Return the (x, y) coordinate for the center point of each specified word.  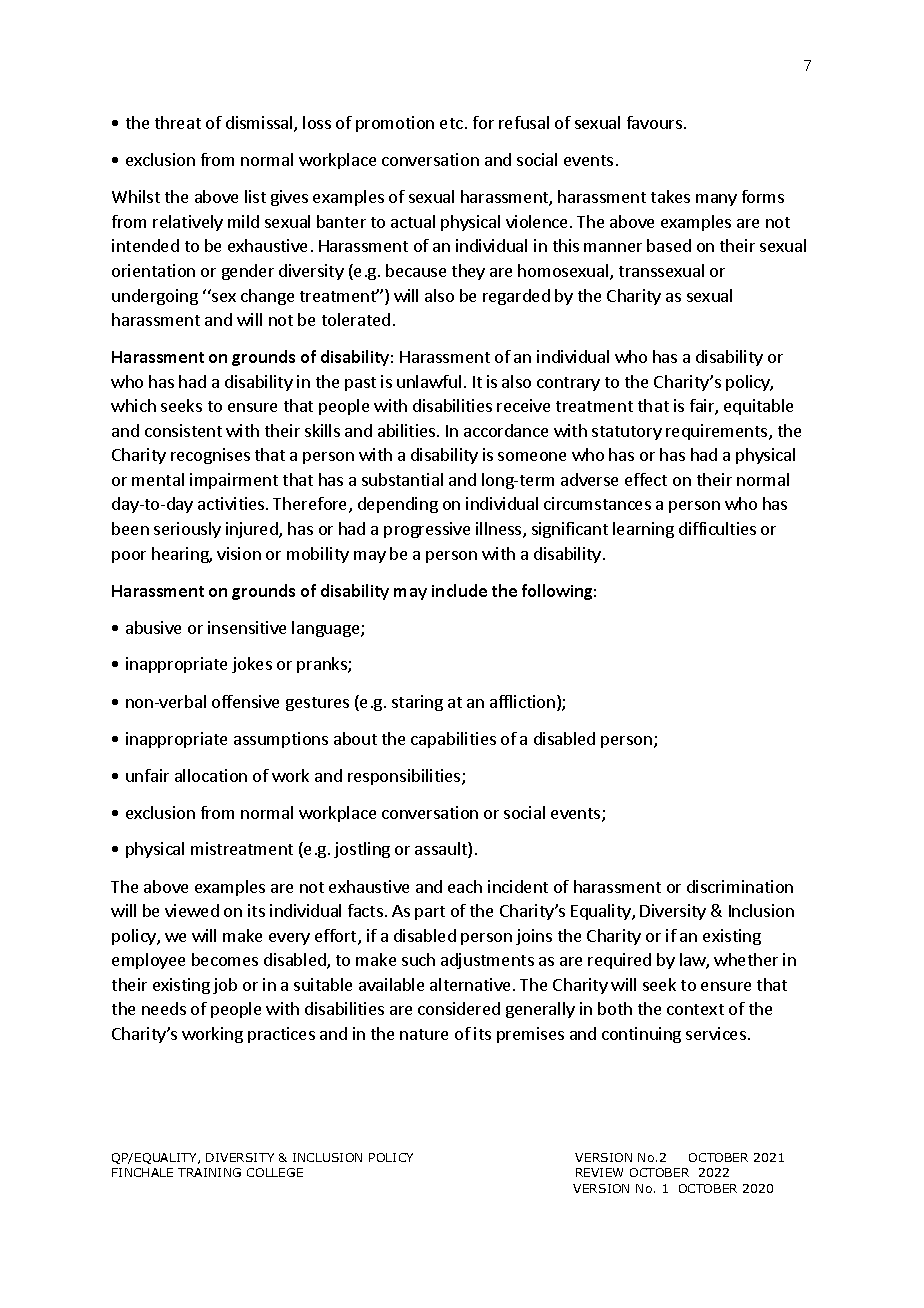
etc (451, 123)
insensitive (247, 627)
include (459, 590)
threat (178, 122)
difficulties (717, 528)
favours (654, 122)
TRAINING (209, 1172)
